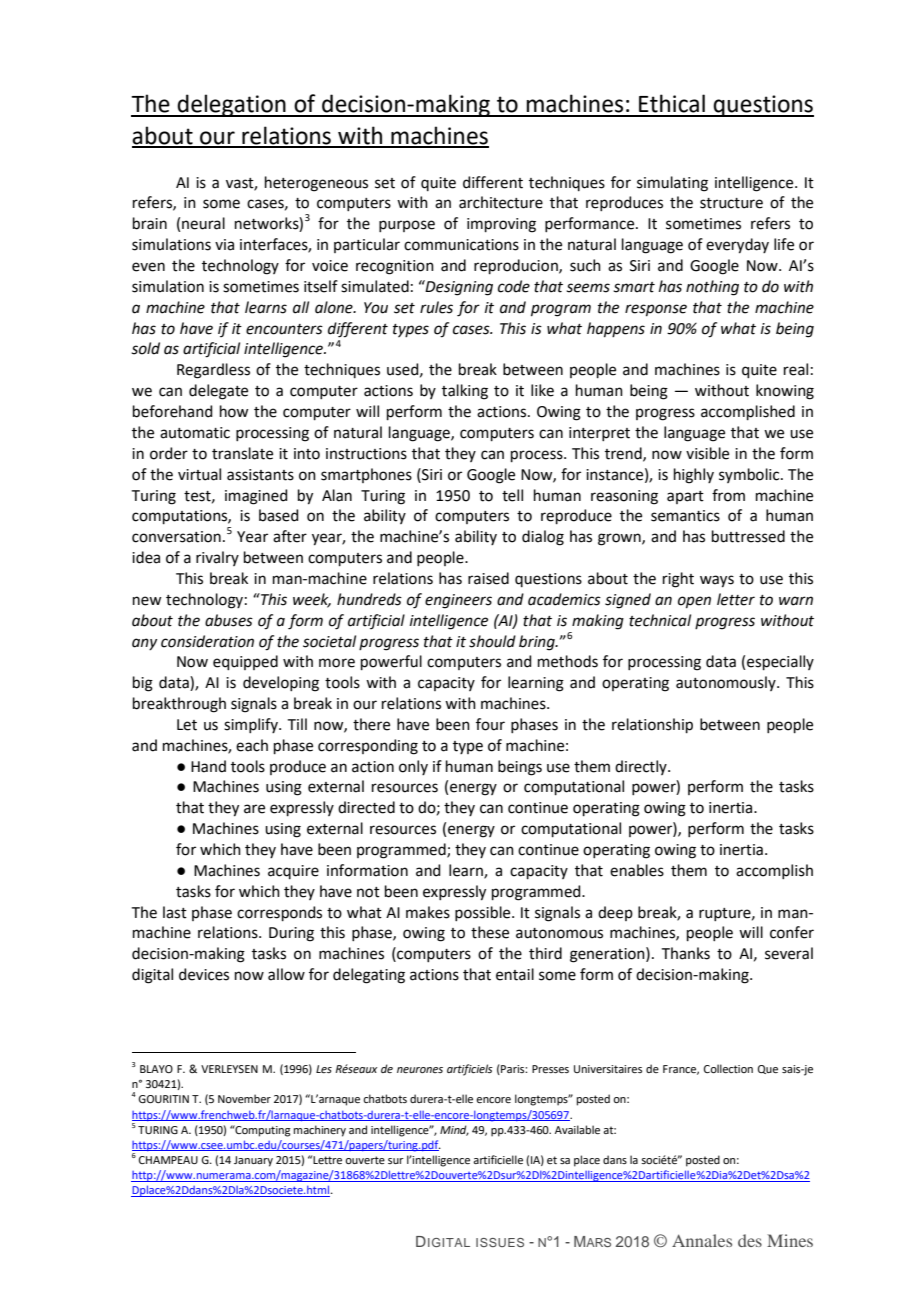 The image size is (924, 1308). I want to click on simulating, so click(672, 184).
